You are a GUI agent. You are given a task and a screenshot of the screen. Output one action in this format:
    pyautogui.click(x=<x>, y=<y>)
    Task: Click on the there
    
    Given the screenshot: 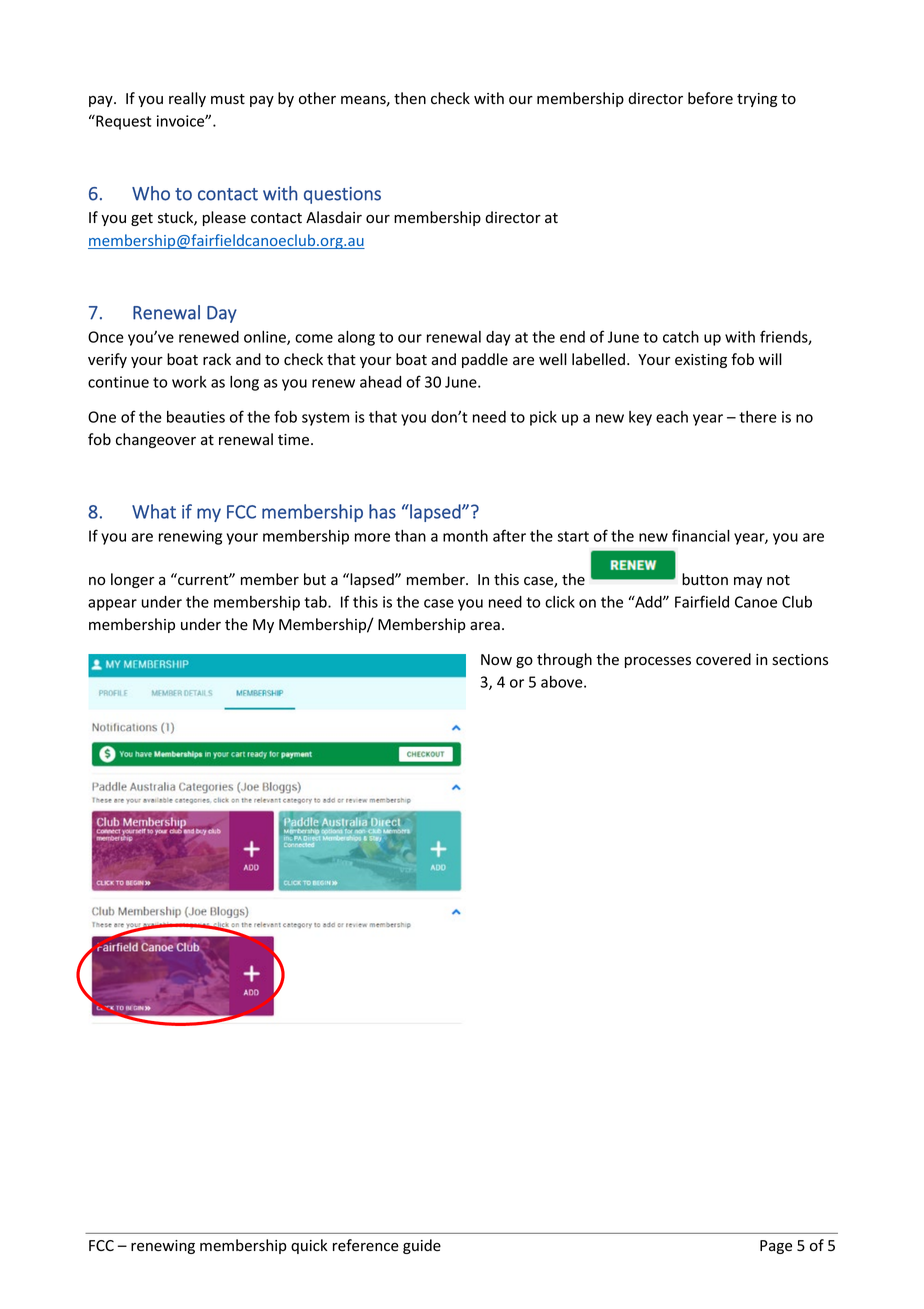 What is the action you would take?
    pyautogui.click(x=758, y=417)
